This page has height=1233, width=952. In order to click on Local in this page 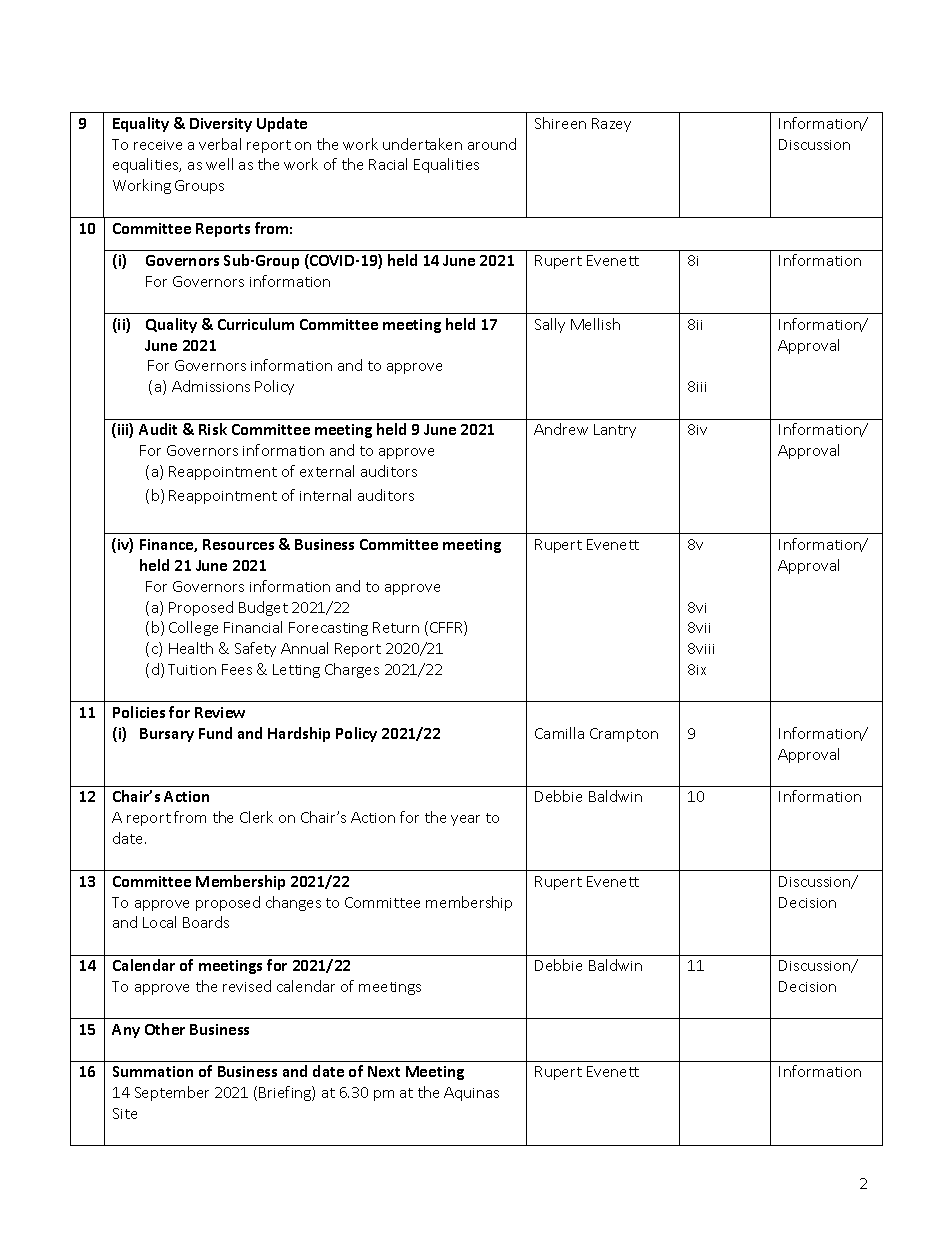, I will do `click(159, 922)`.
